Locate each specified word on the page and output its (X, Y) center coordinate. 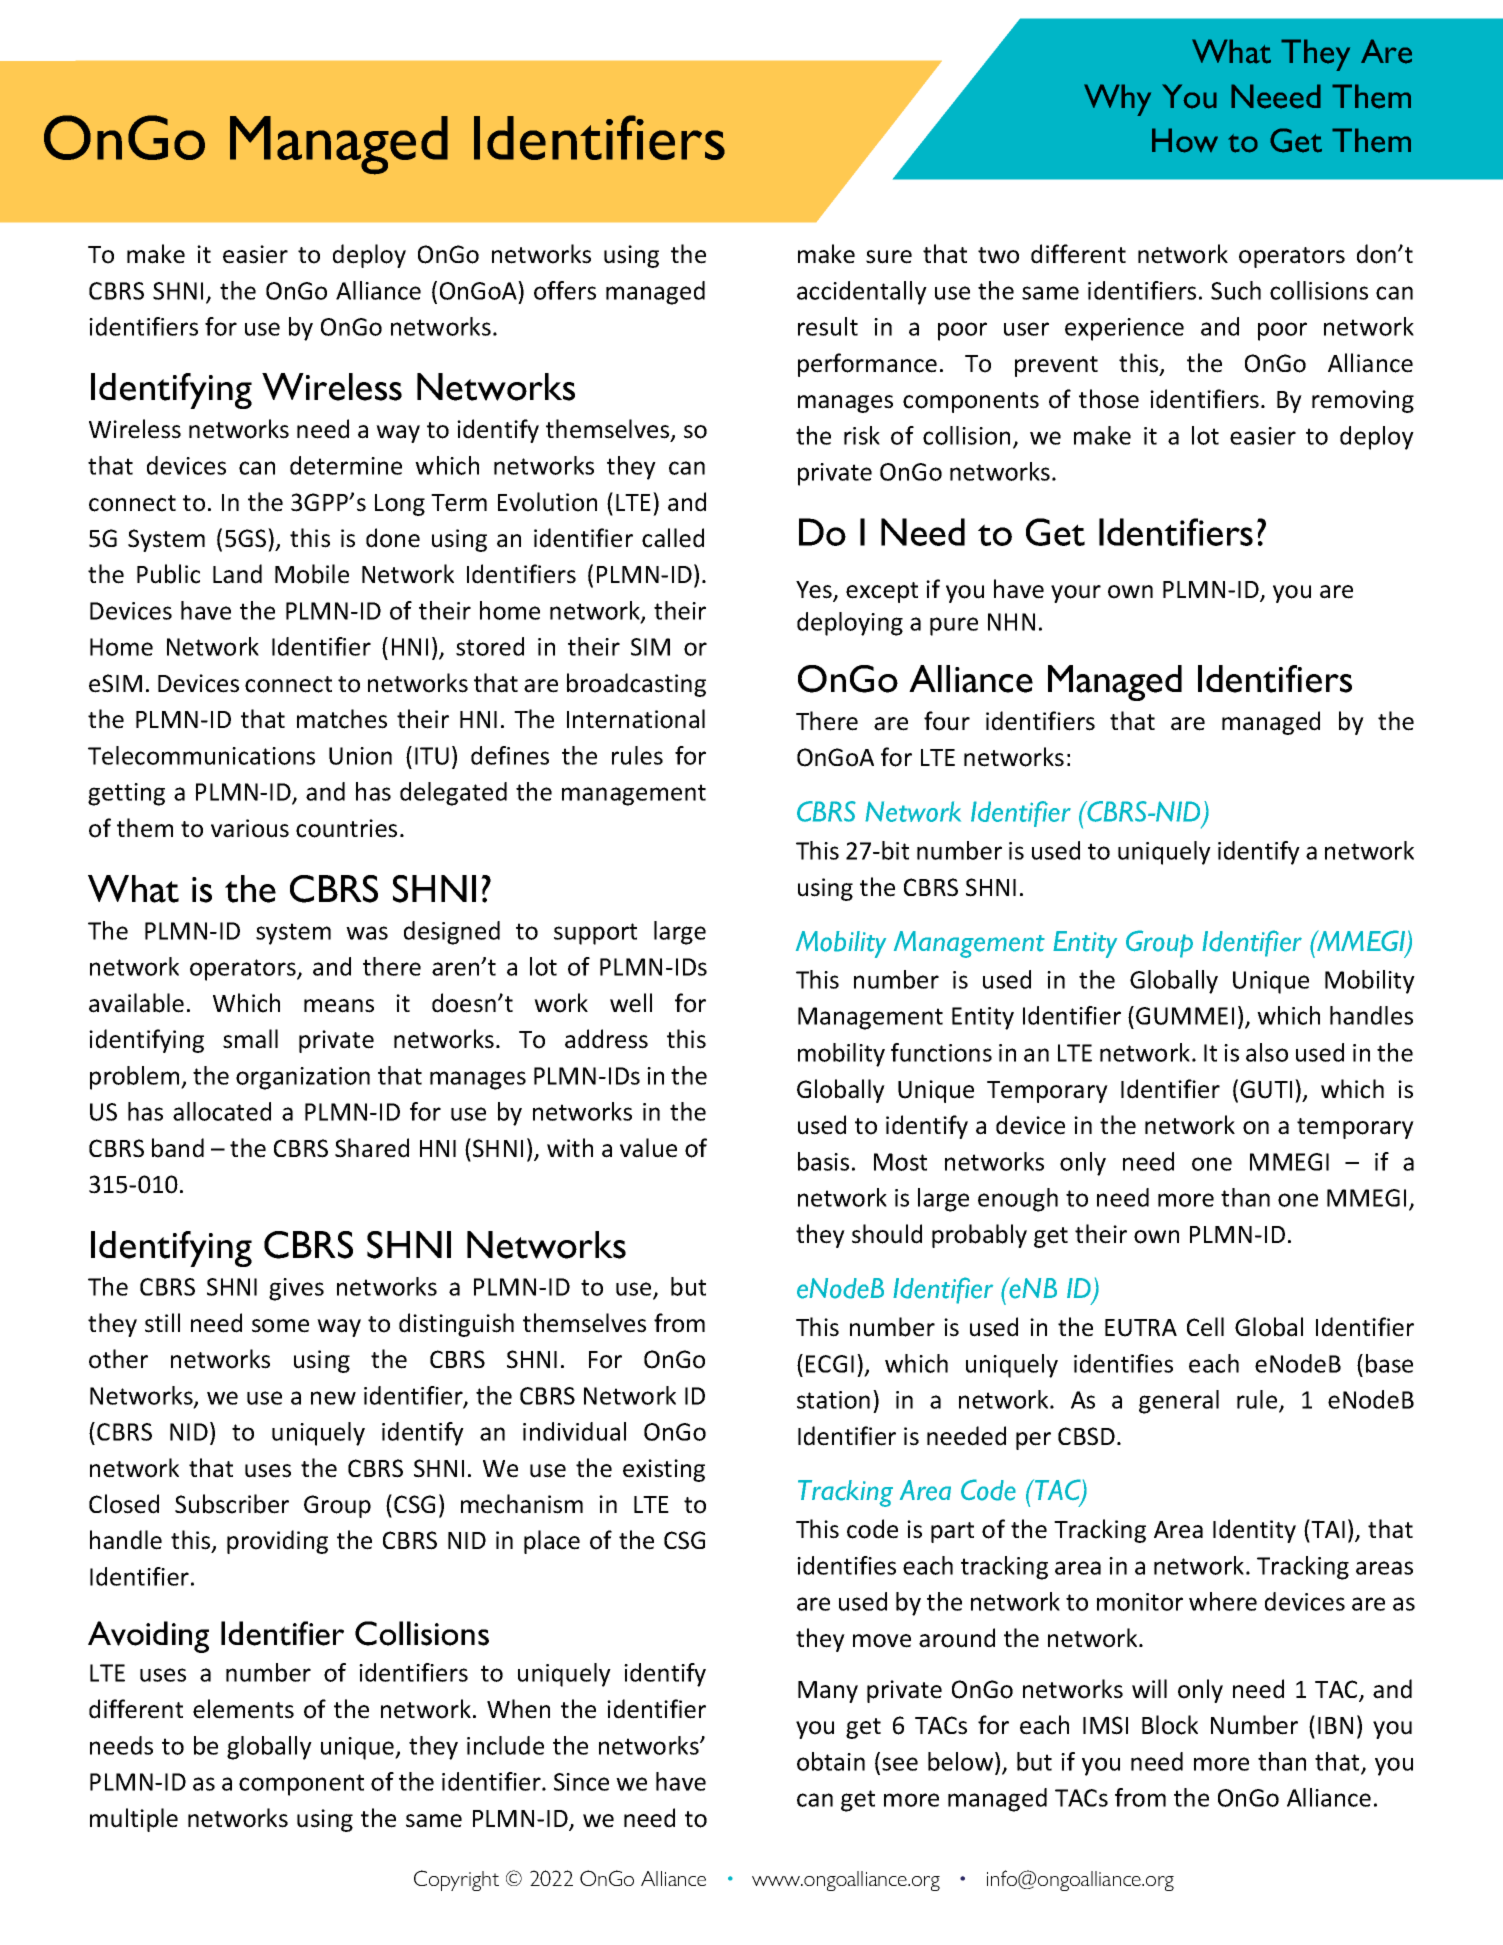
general (1179, 1402)
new (333, 1398)
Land (237, 574)
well (631, 1003)
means (339, 1006)
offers (565, 290)
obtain (831, 1761)
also (1267, 1052)
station (833, 1400)
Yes (815, 591)
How (1185, 140)
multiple (134, 1820)
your (1076, 594)
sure (889, 257)
